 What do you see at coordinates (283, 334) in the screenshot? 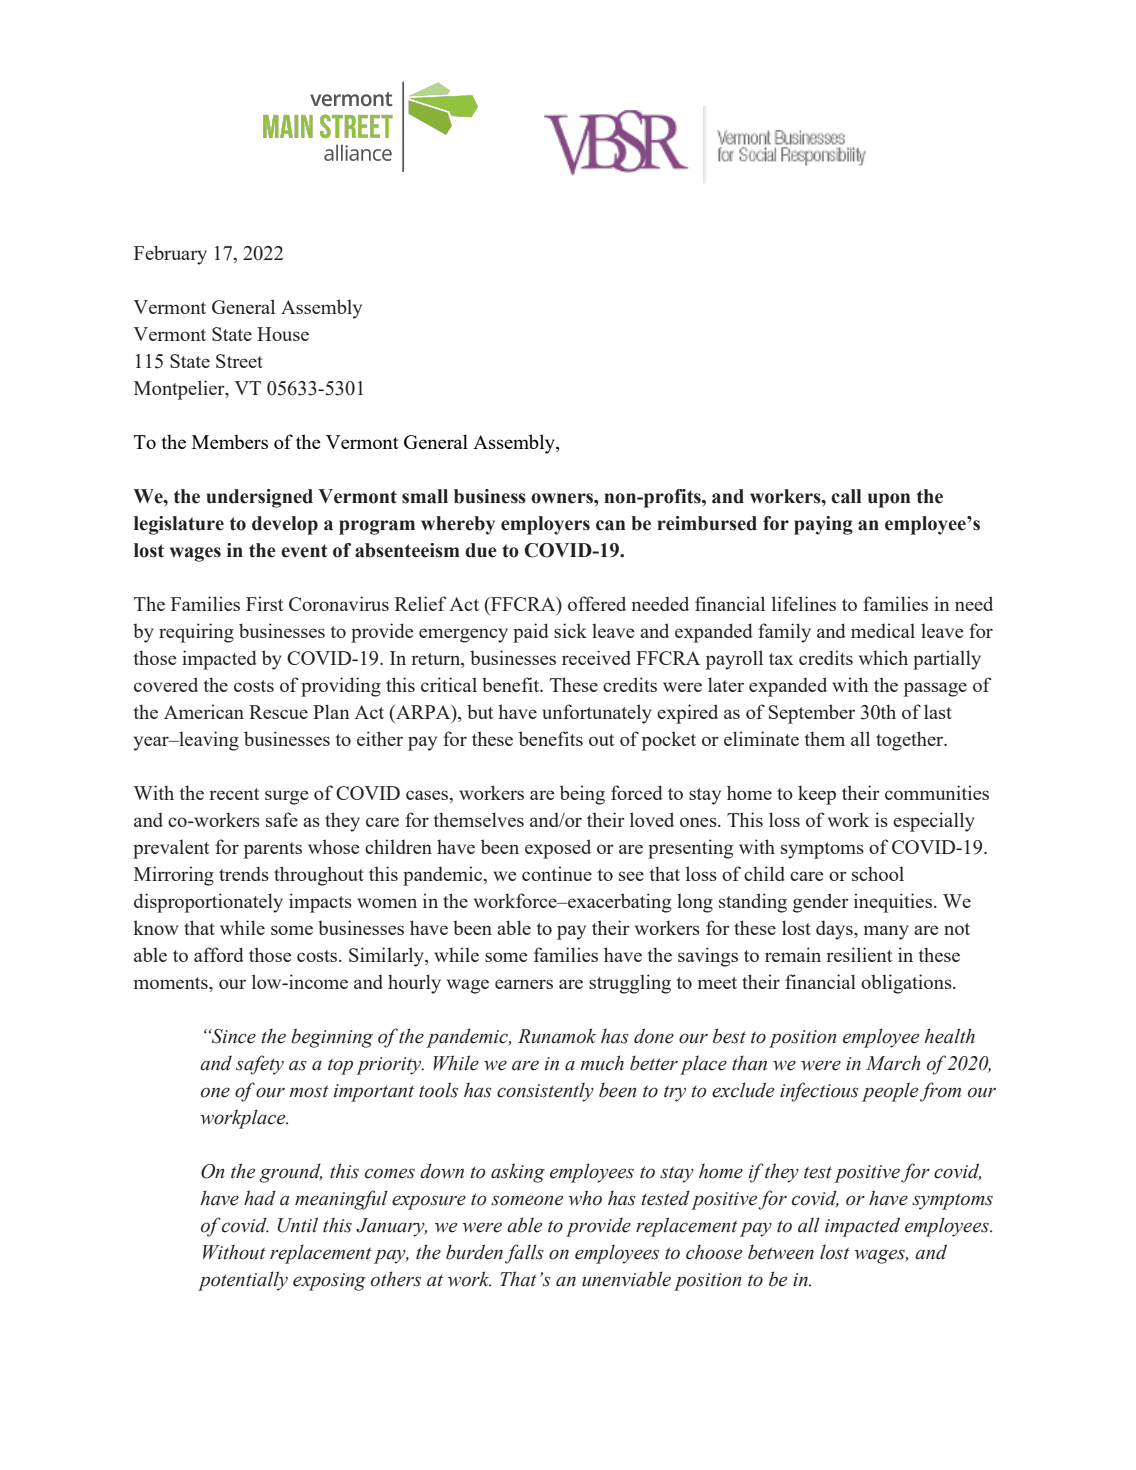
I see `House` at bounding box center [283, 334].
